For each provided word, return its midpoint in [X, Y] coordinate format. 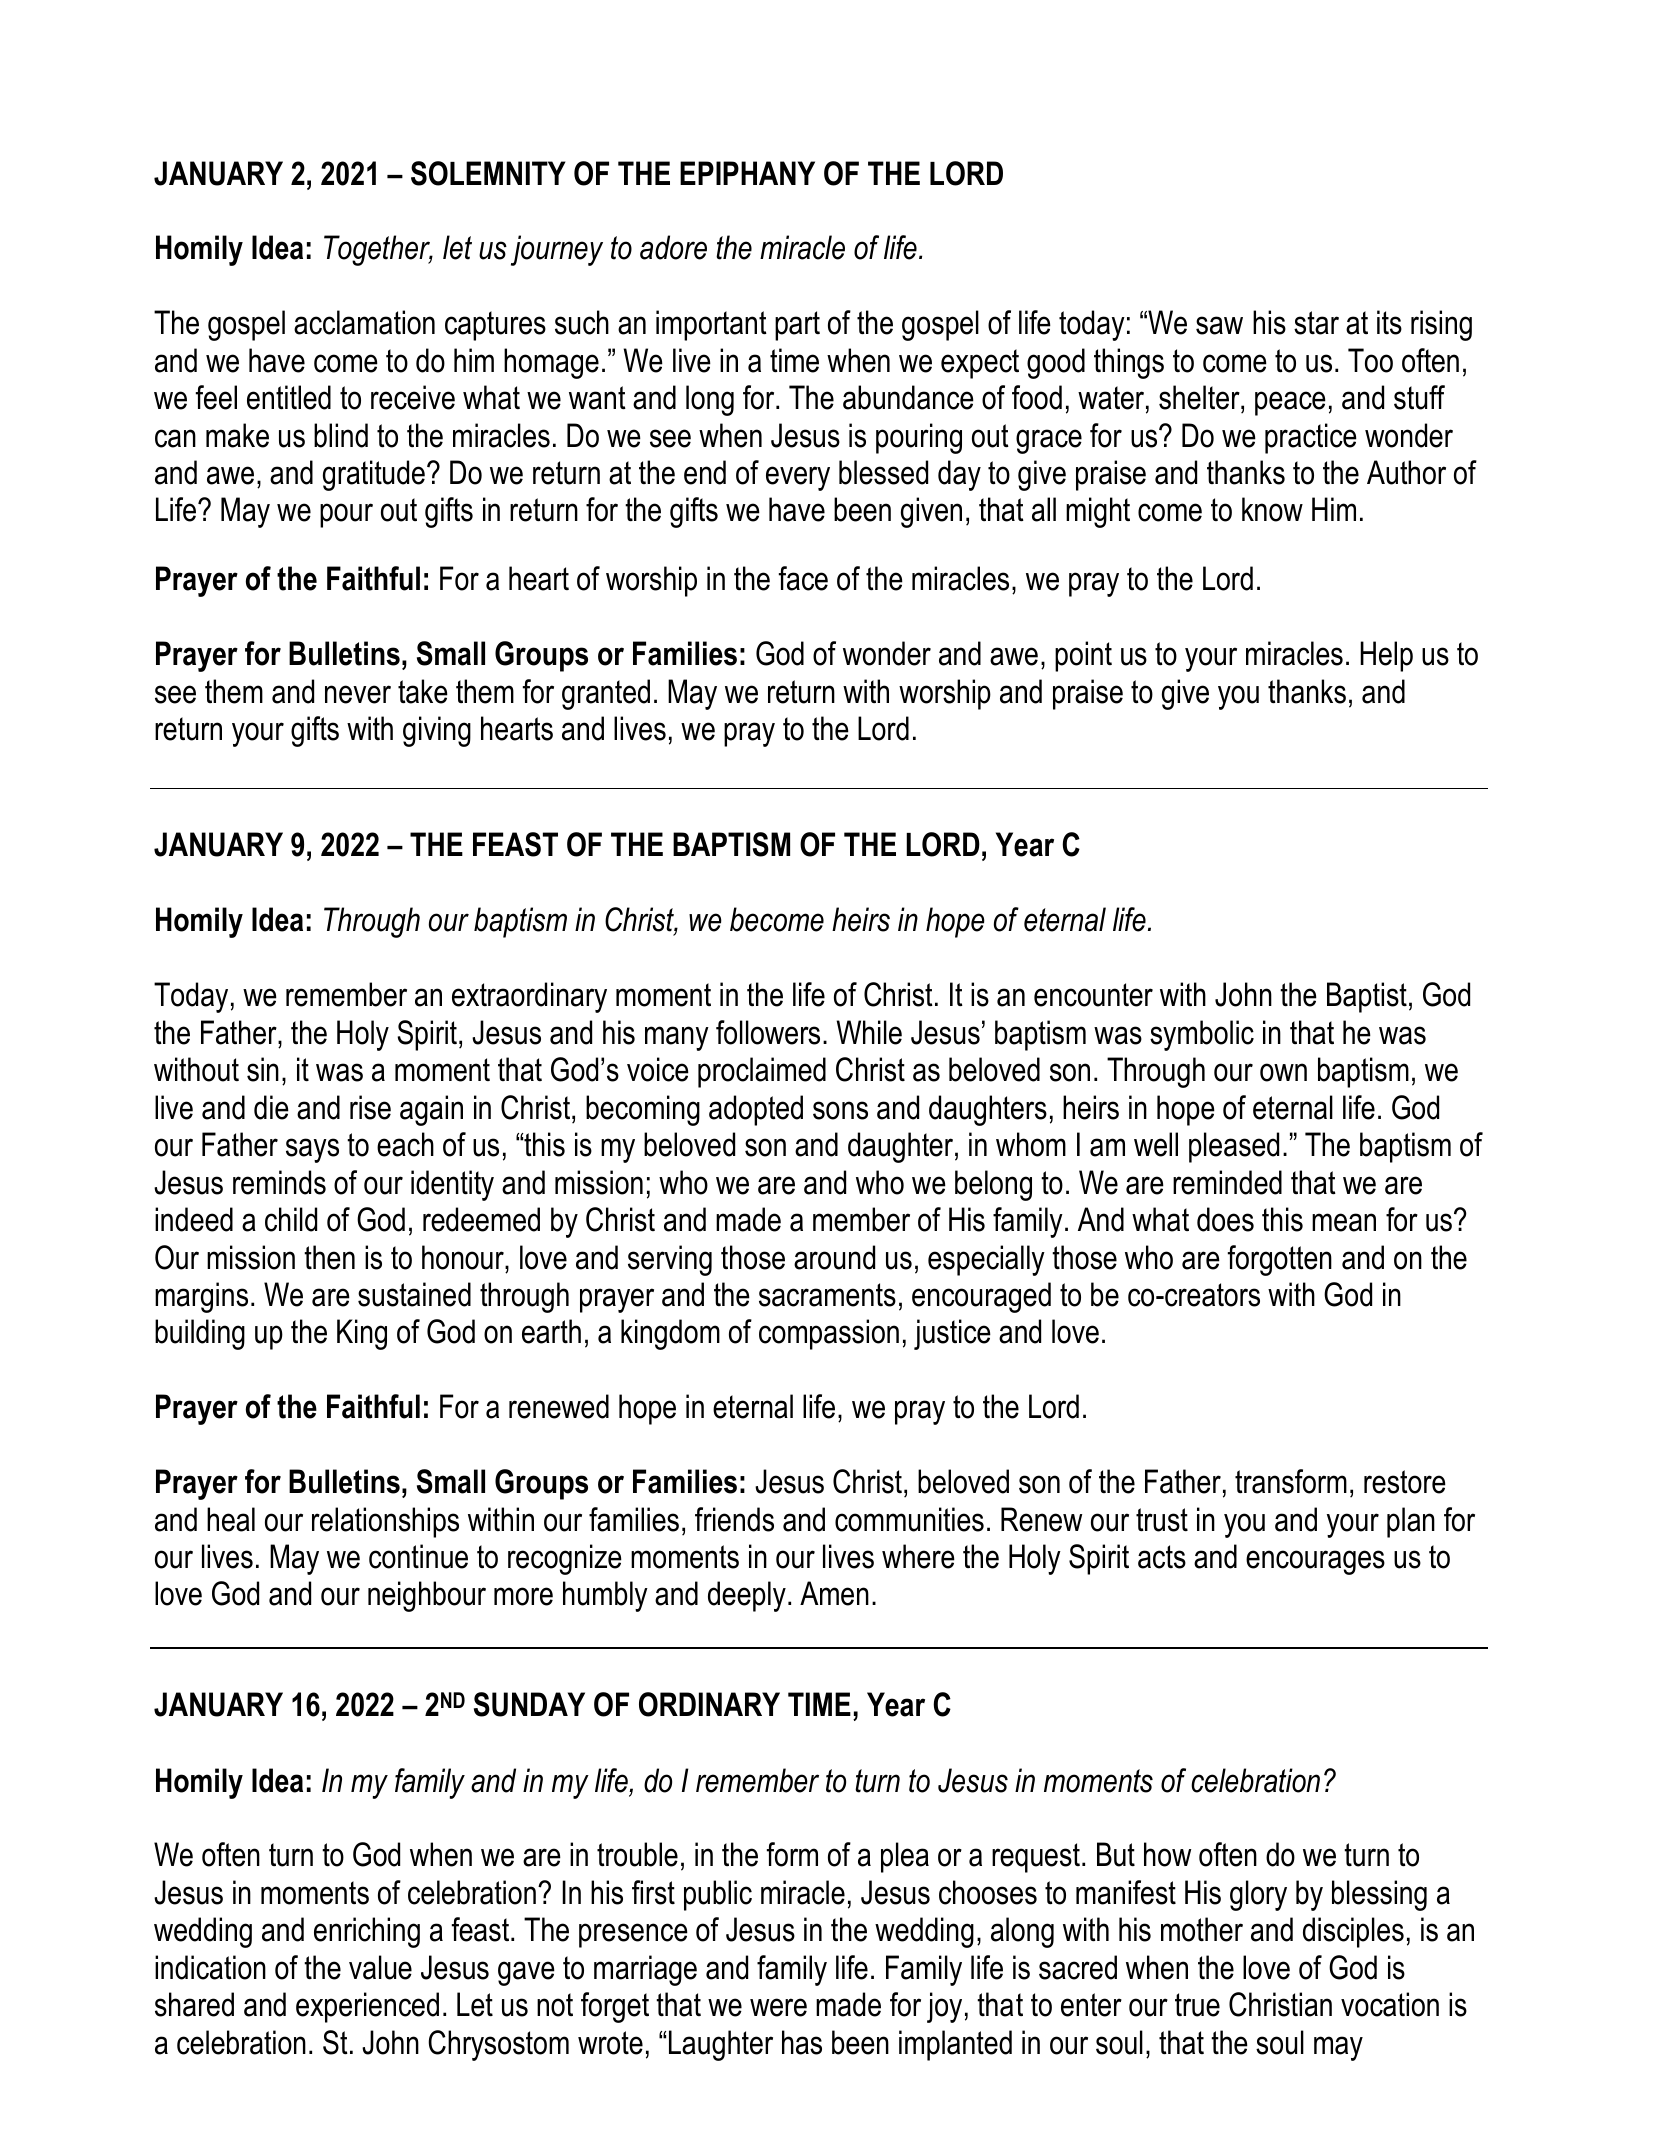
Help [1386, 656]
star [1316, 323]
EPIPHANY [747, 173]
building [200, 1334]
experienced [367, 2007]
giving [437, 731]
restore [1405, 1482]
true [1197, 2005]
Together [378, 250]
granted [606, 694]
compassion [829, 1334]
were [778, 2007]
